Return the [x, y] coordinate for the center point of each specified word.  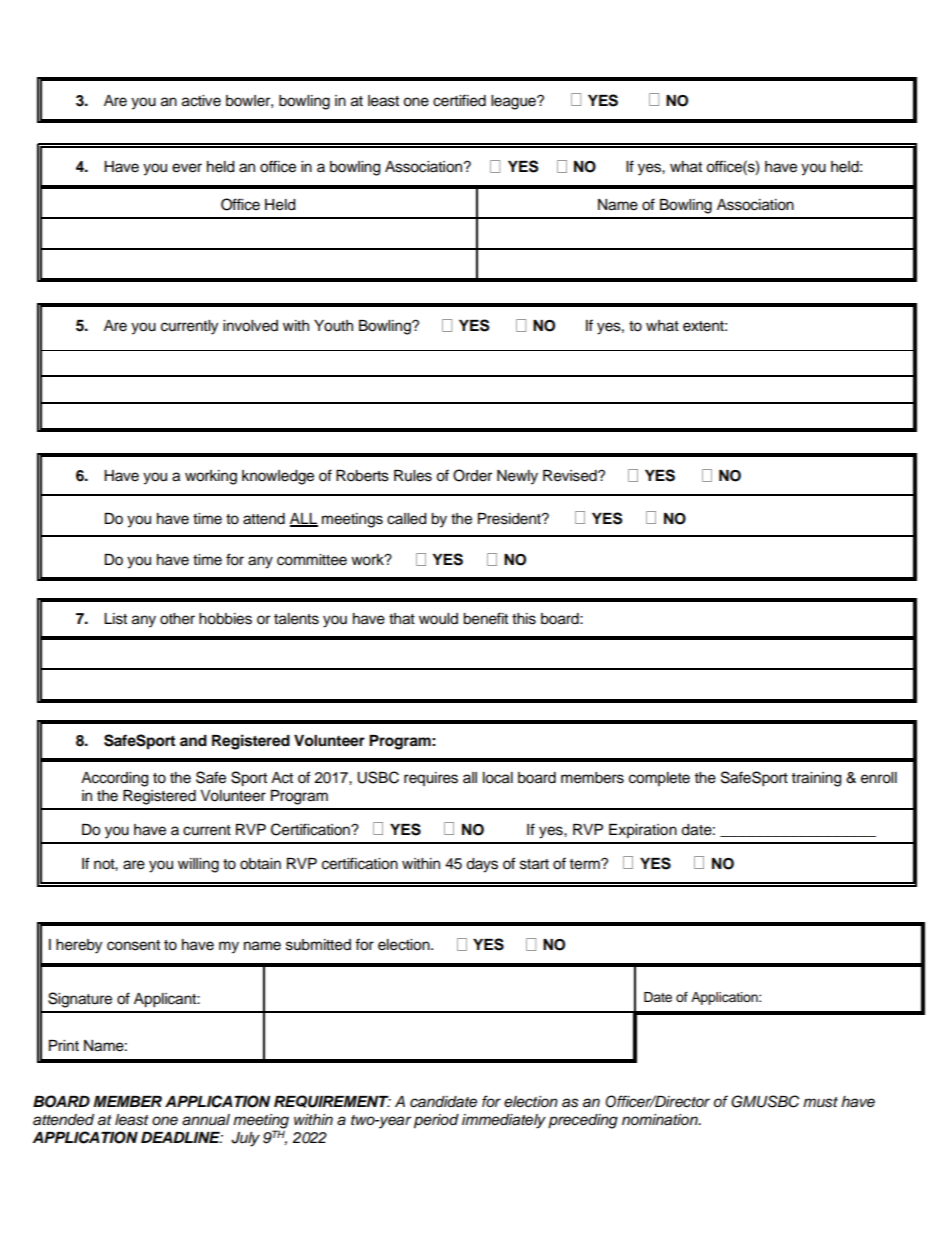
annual [206, 1120]
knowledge [278, 477]
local [498, 778]
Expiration [643, 831]
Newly [517, 477]
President [510, 519]
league [514, 102]
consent [133, 945]
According [114, 779]
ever [187, 168]
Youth [333, 326]
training [816, 779]
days [482, 865]
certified [459, 100]
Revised [571, 476]
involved [250, 326]
